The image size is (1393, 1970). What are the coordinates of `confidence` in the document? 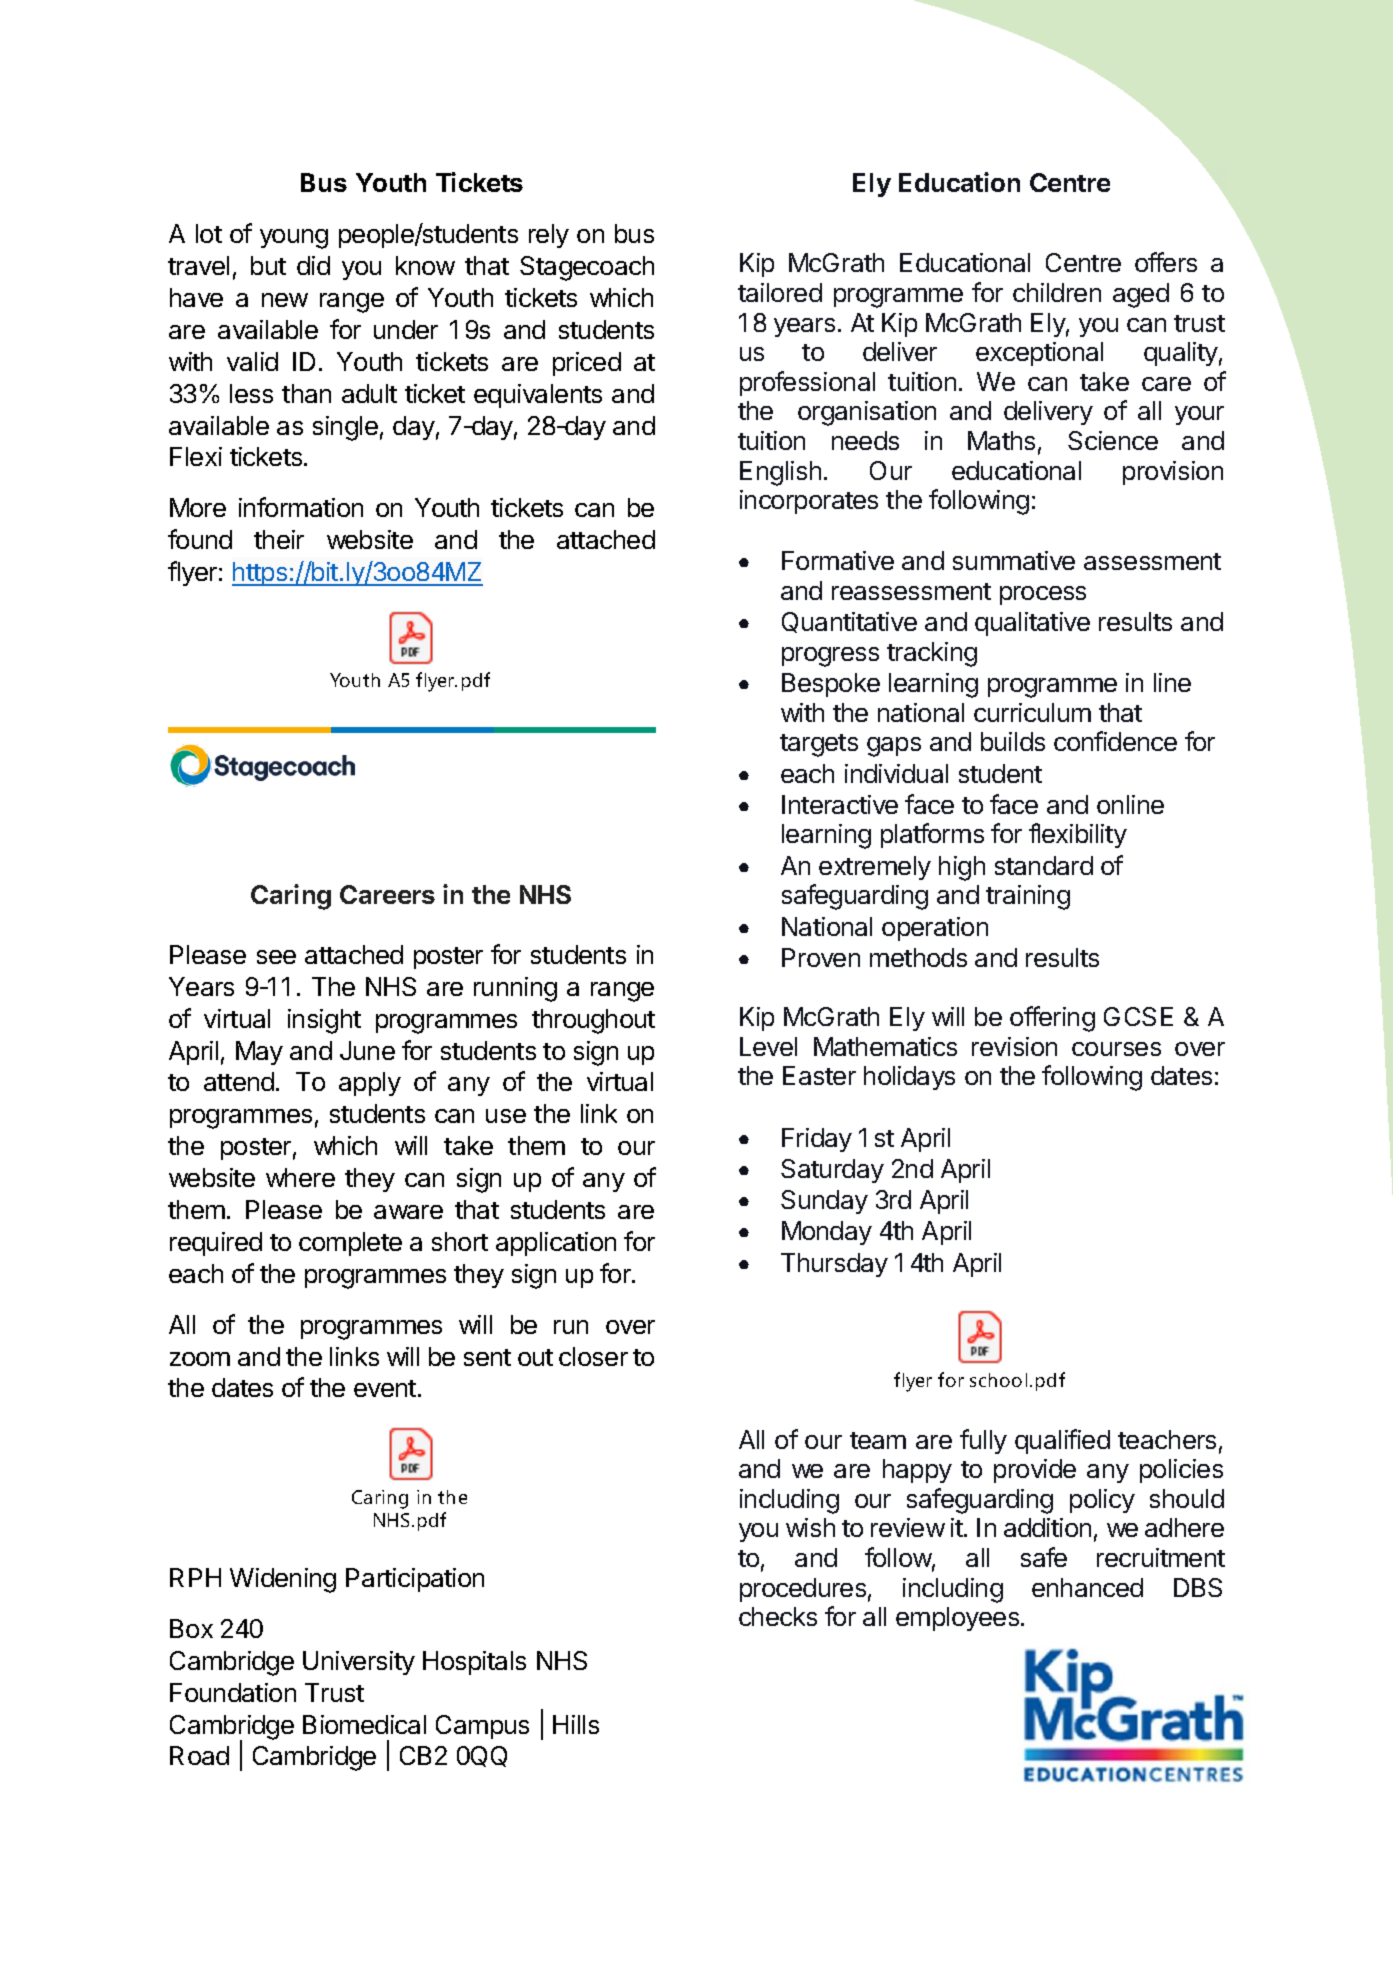 It's located at (1115, 741).
